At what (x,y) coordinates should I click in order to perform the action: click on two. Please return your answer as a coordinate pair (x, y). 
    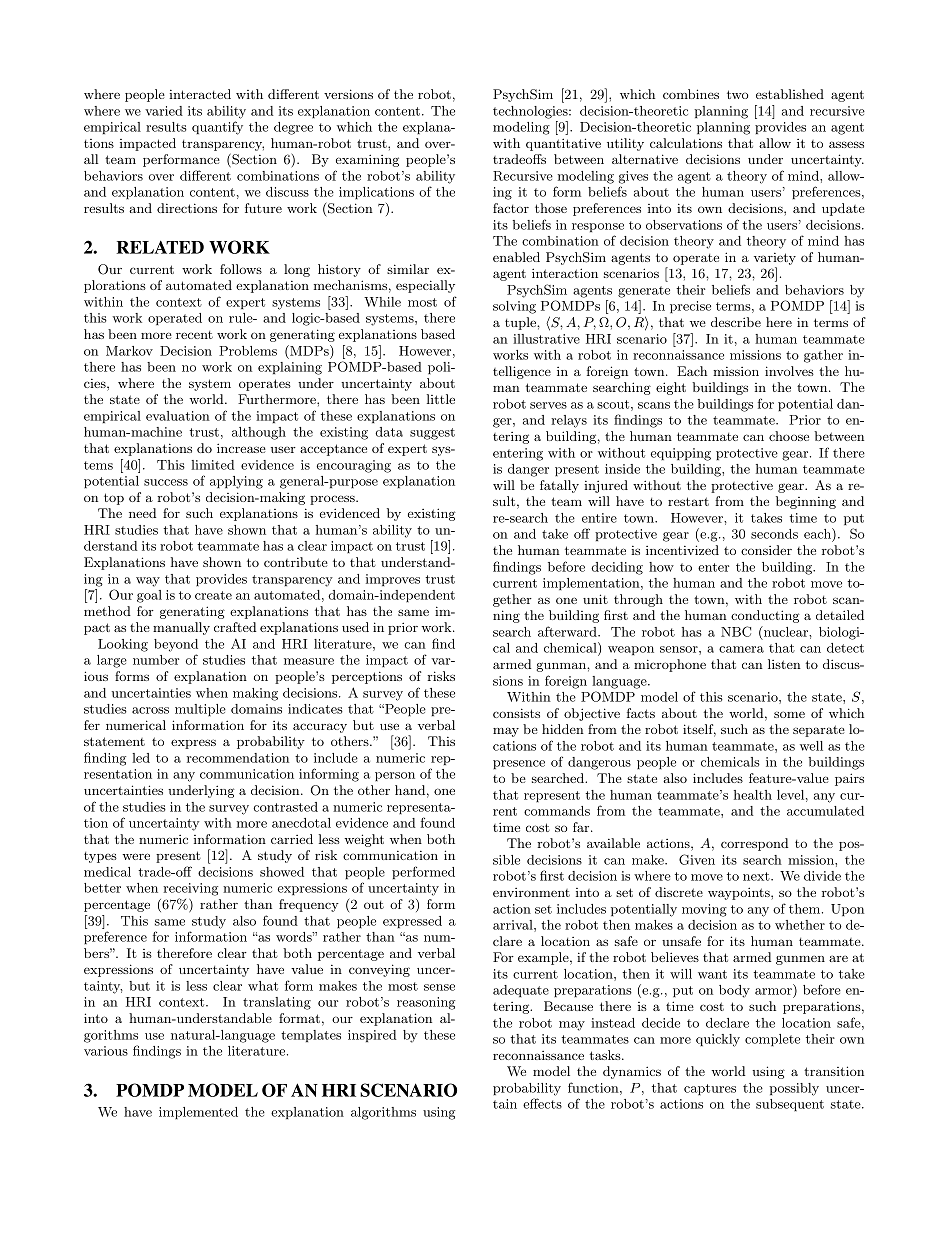
    Looking at the image, I should click on (737, 94).
